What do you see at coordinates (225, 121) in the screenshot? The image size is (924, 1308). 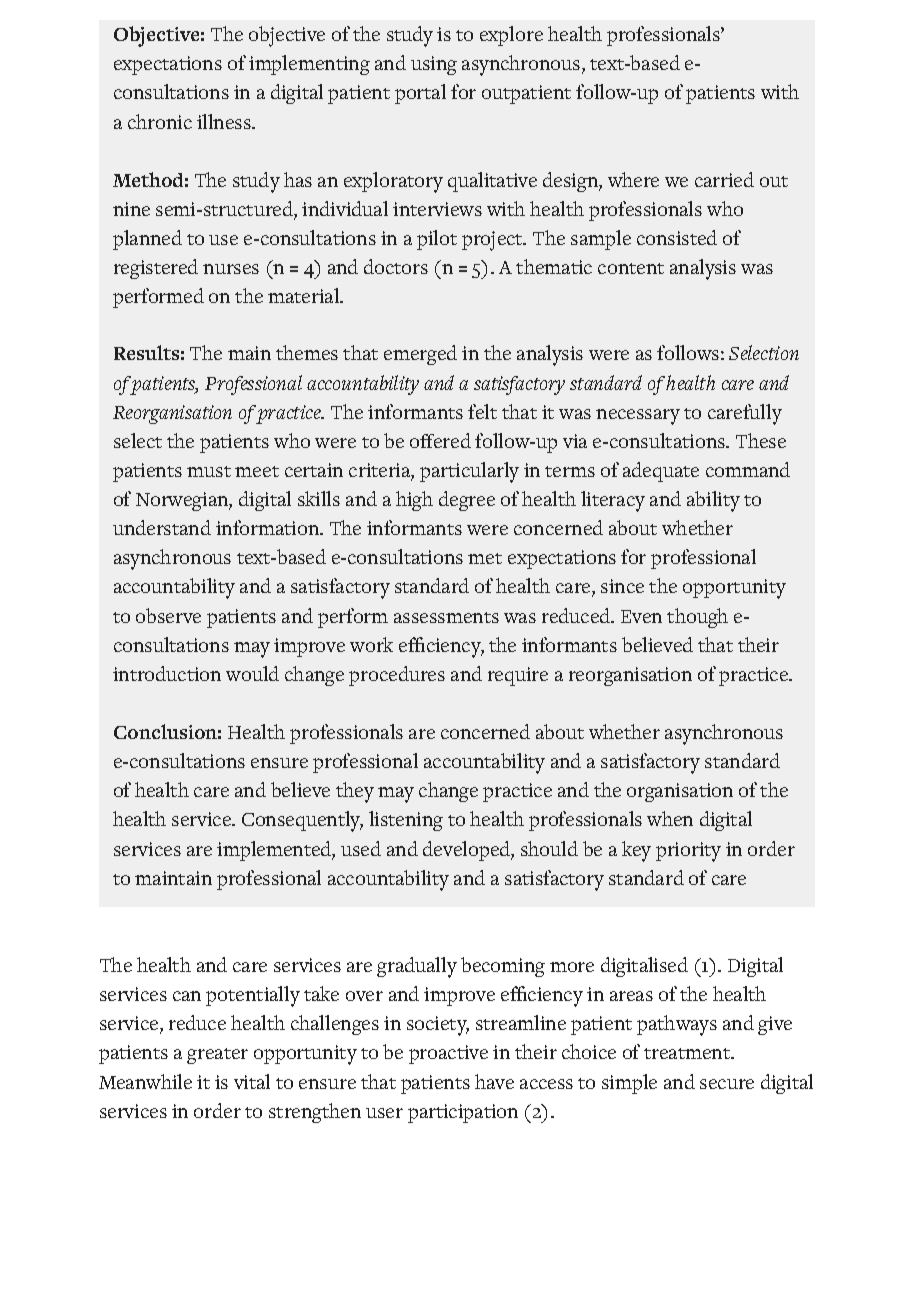 I see `illness` at bounding box center [225, 121].
